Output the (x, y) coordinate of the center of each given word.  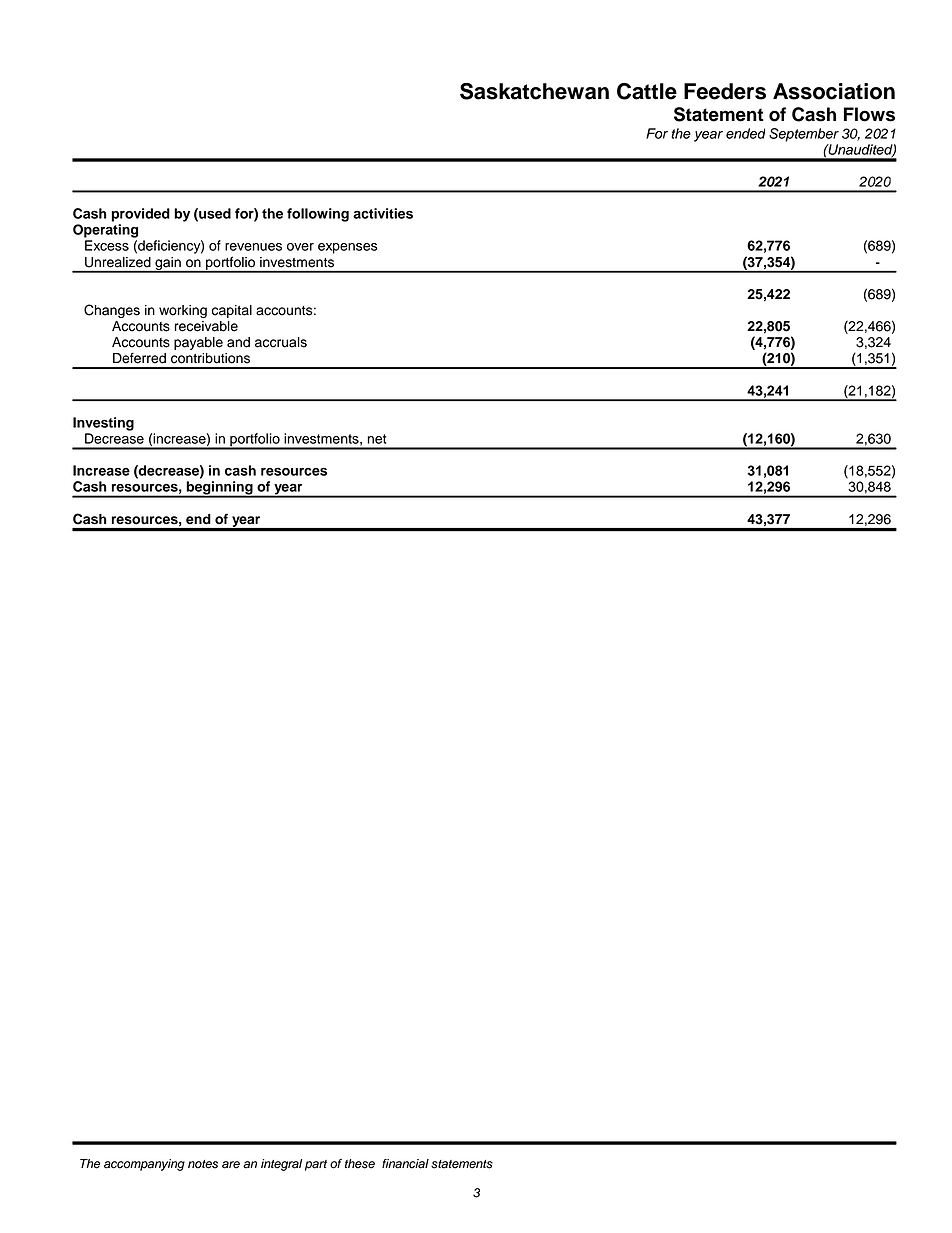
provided (140, 215)
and (238, 342)
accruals (281, 342)
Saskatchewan (534, 91)
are (231, 1165)
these (360, 1164)
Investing (103, 424)
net (376, 439)
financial (405, 1164)
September (804, 135)
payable (198, 343)
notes (203, 1164)
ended (745, 133)
